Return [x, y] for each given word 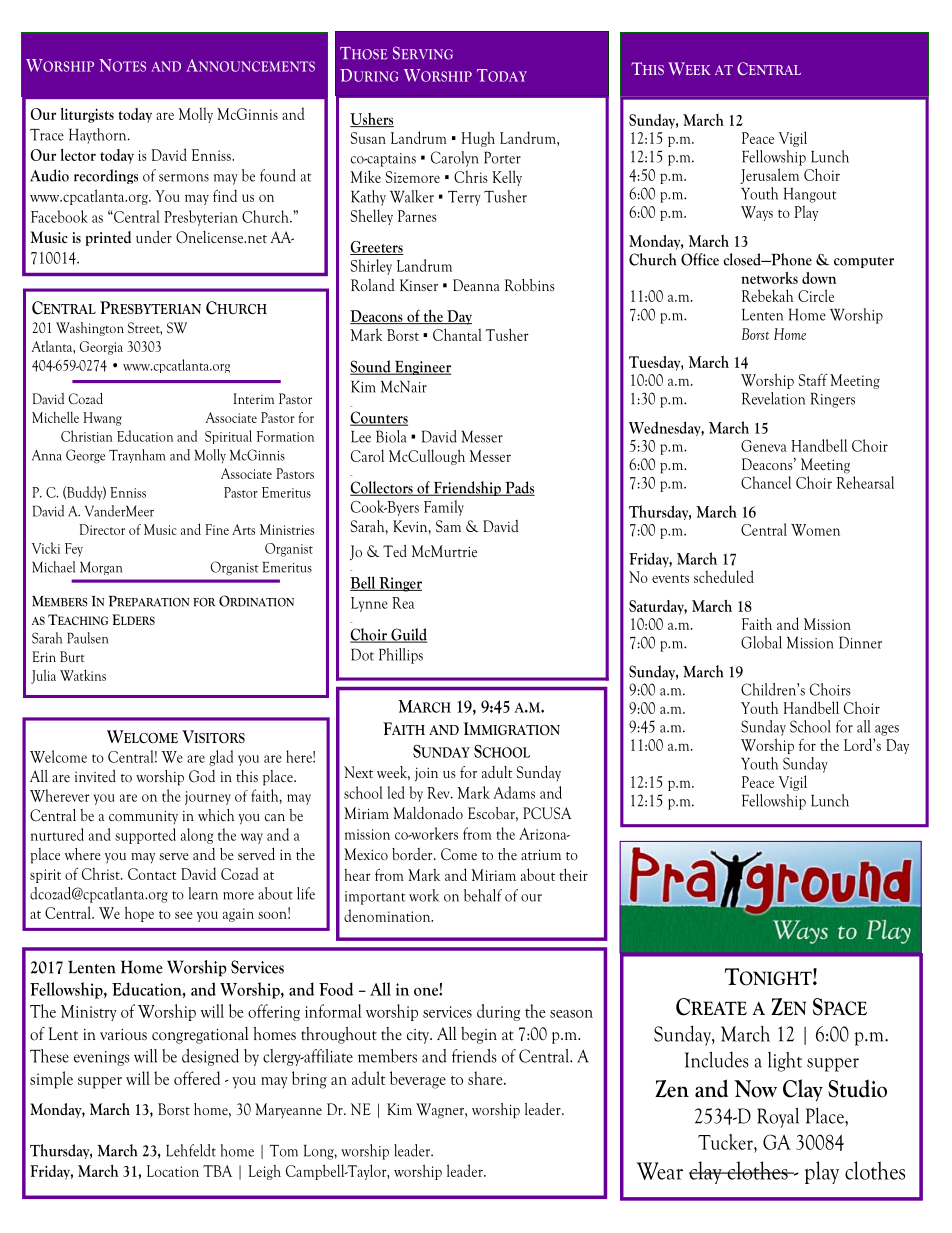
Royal [778, 1117]
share [486, 1078]
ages [887, 730]
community [143, 817]
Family [444, 508]
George [85, 456]
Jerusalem [769, 176]
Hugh [478, 139]
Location [173, 1171]
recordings [106, 176]
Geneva [764, 446]
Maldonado [428, 813]
